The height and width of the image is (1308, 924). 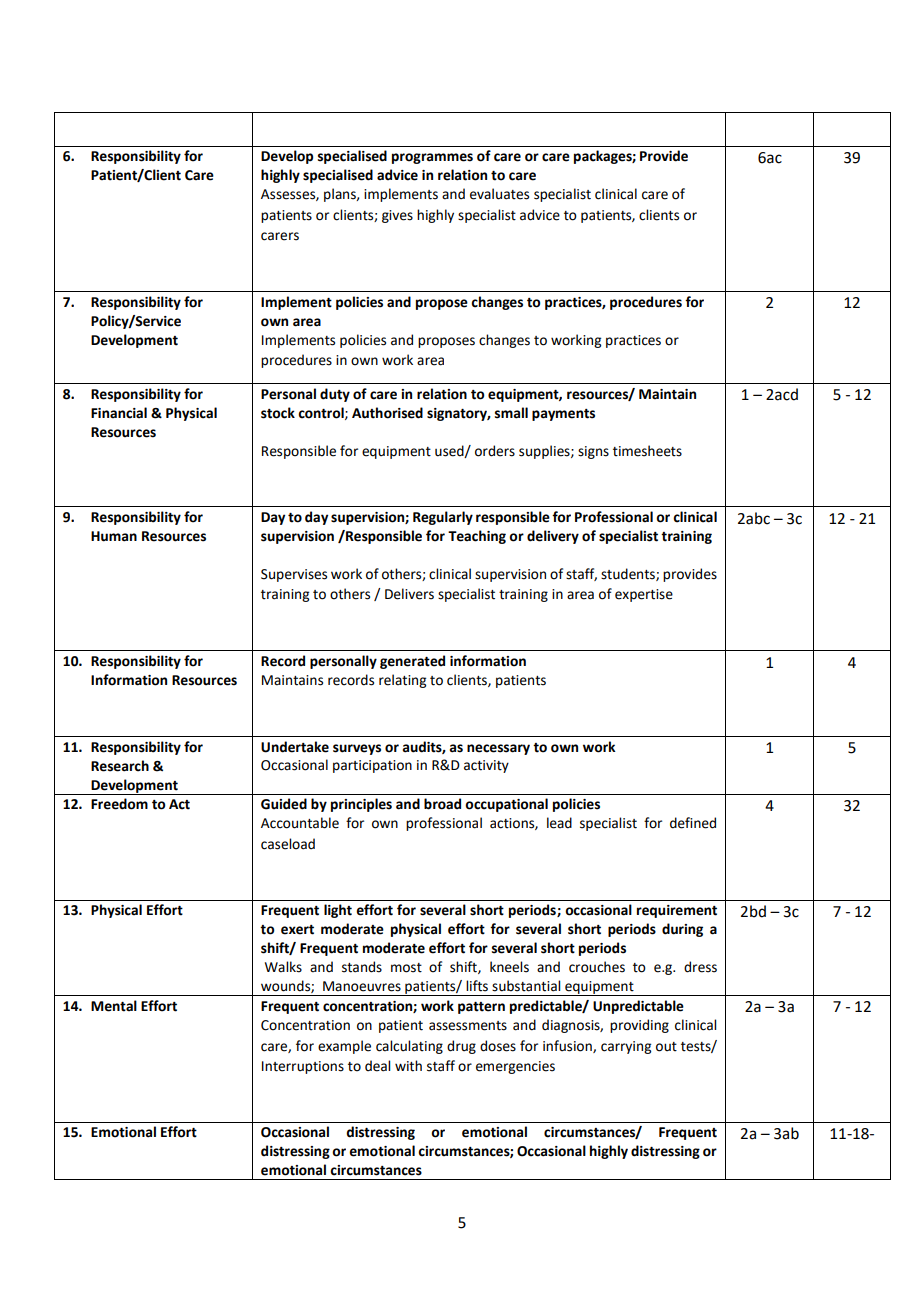 I want to click on programmes, so click(x=432, y=158).
